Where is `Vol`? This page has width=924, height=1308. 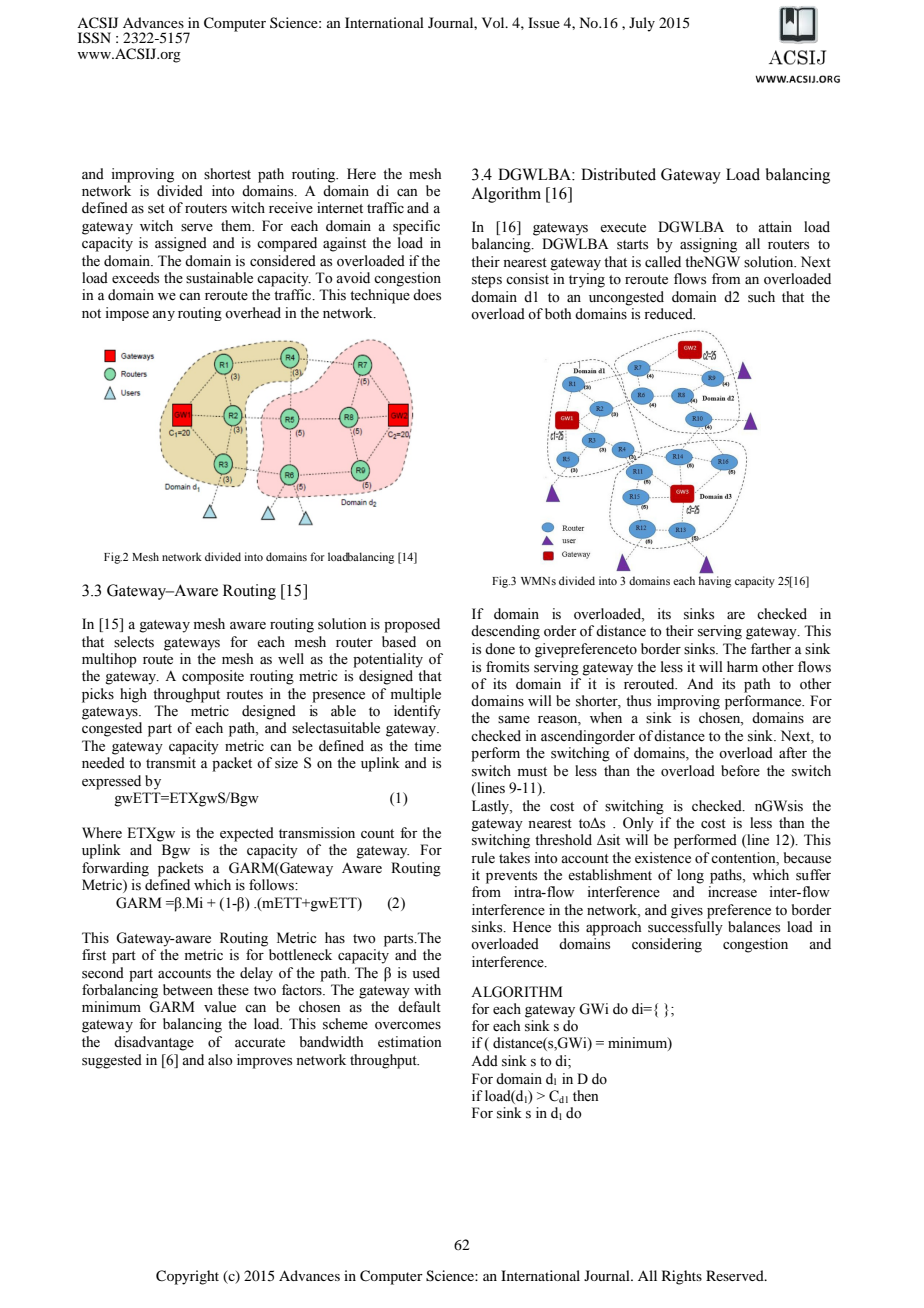
Vol is located at coordinates (494, 22).
